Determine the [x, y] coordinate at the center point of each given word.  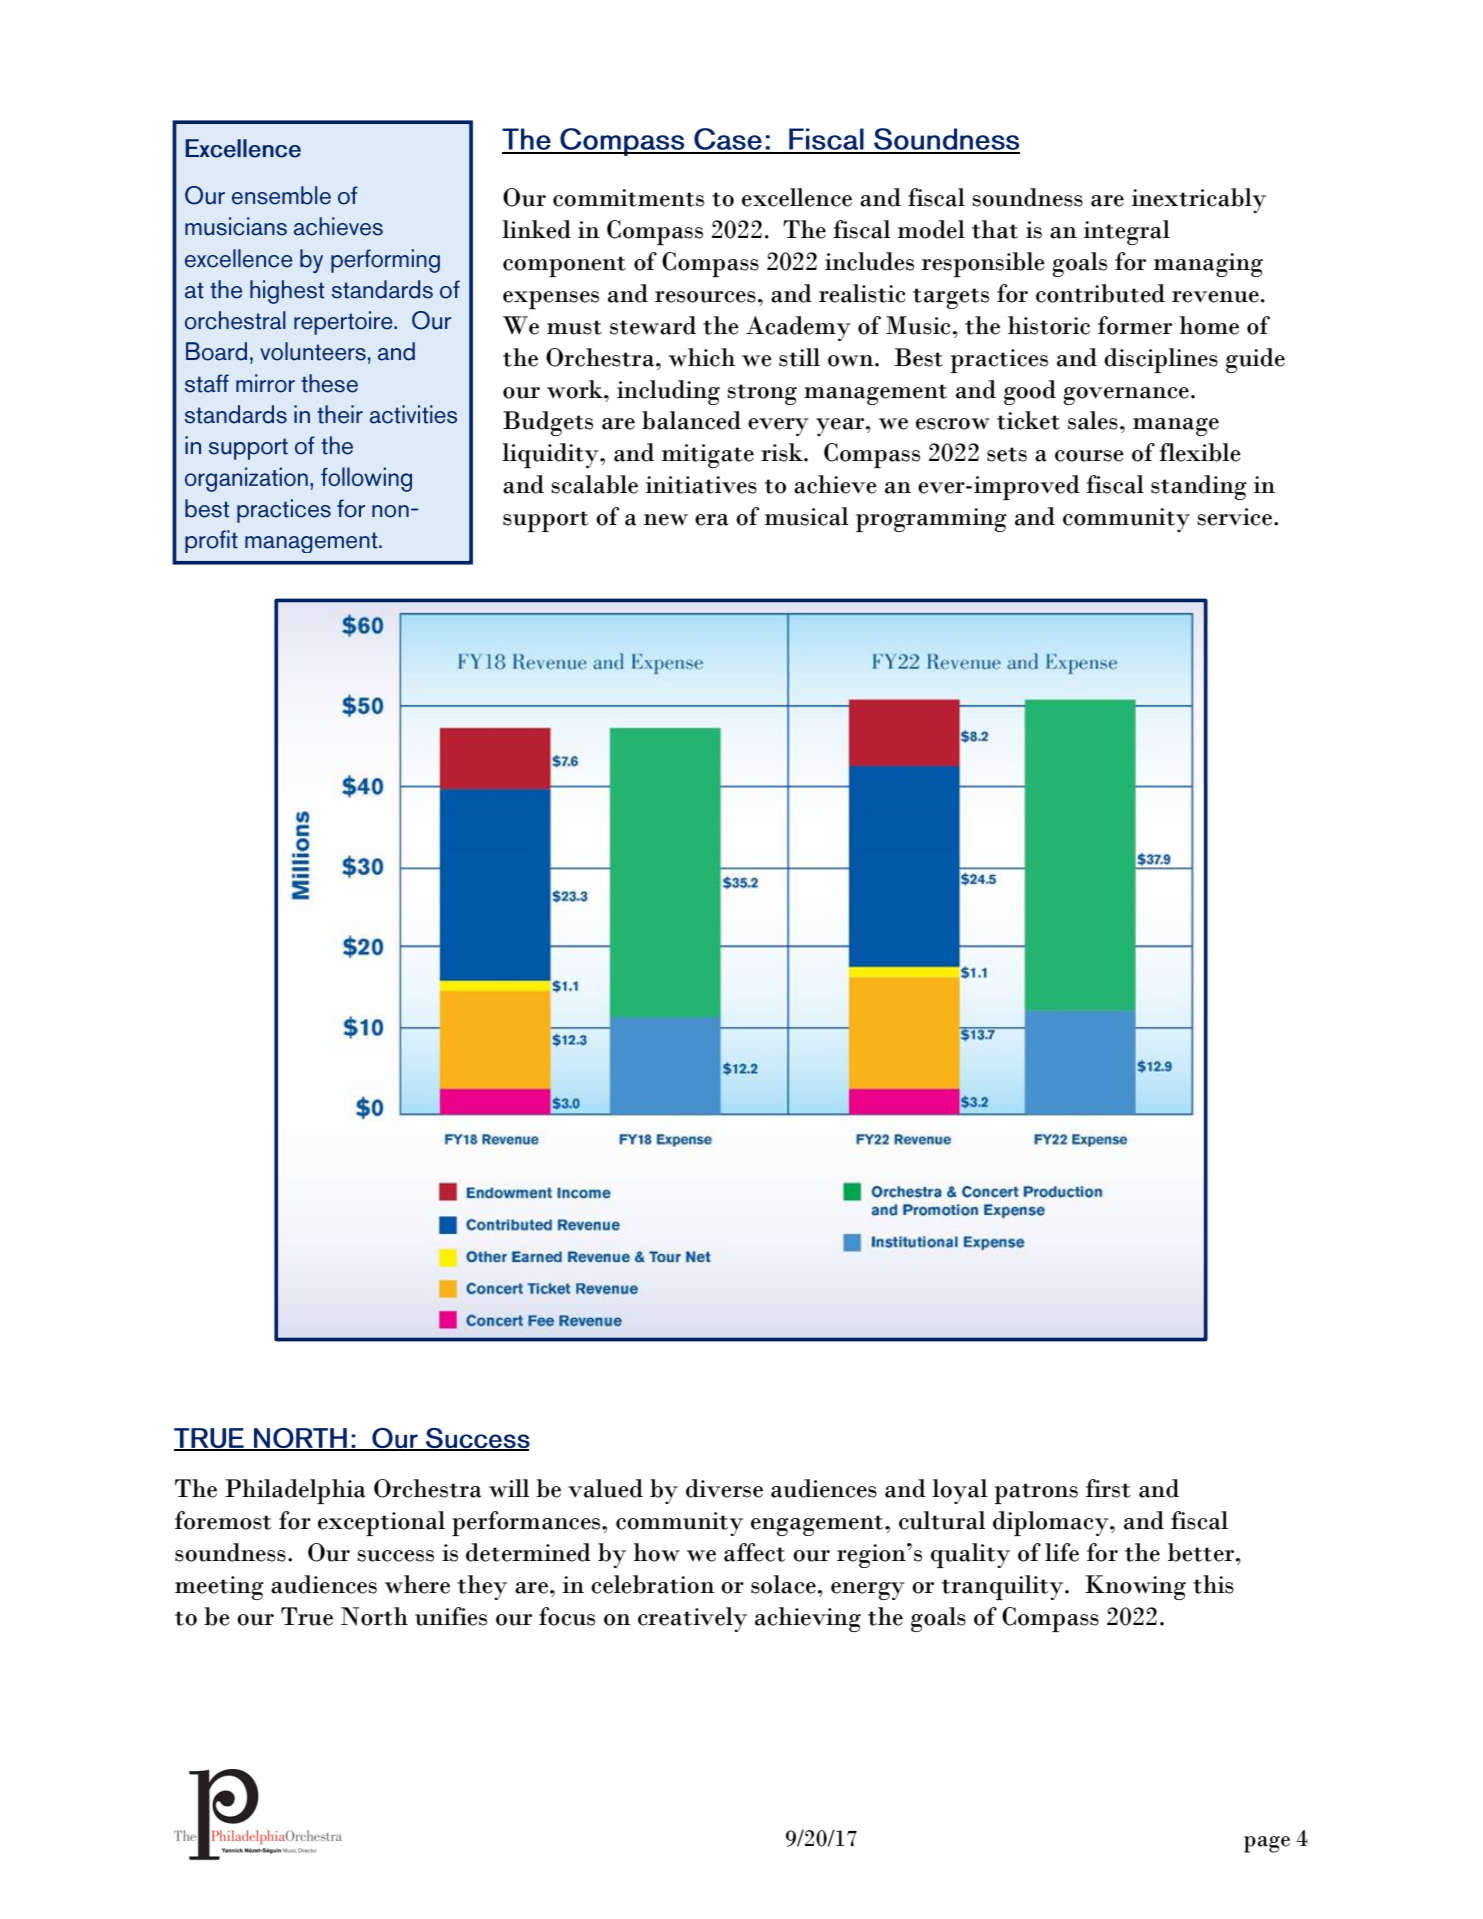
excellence [797, 197]
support [546, 521]
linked [536, 229]
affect [754, 1552]
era [711, 520]
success [395, 1556]
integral [1127, 232]
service [1234, 517]
